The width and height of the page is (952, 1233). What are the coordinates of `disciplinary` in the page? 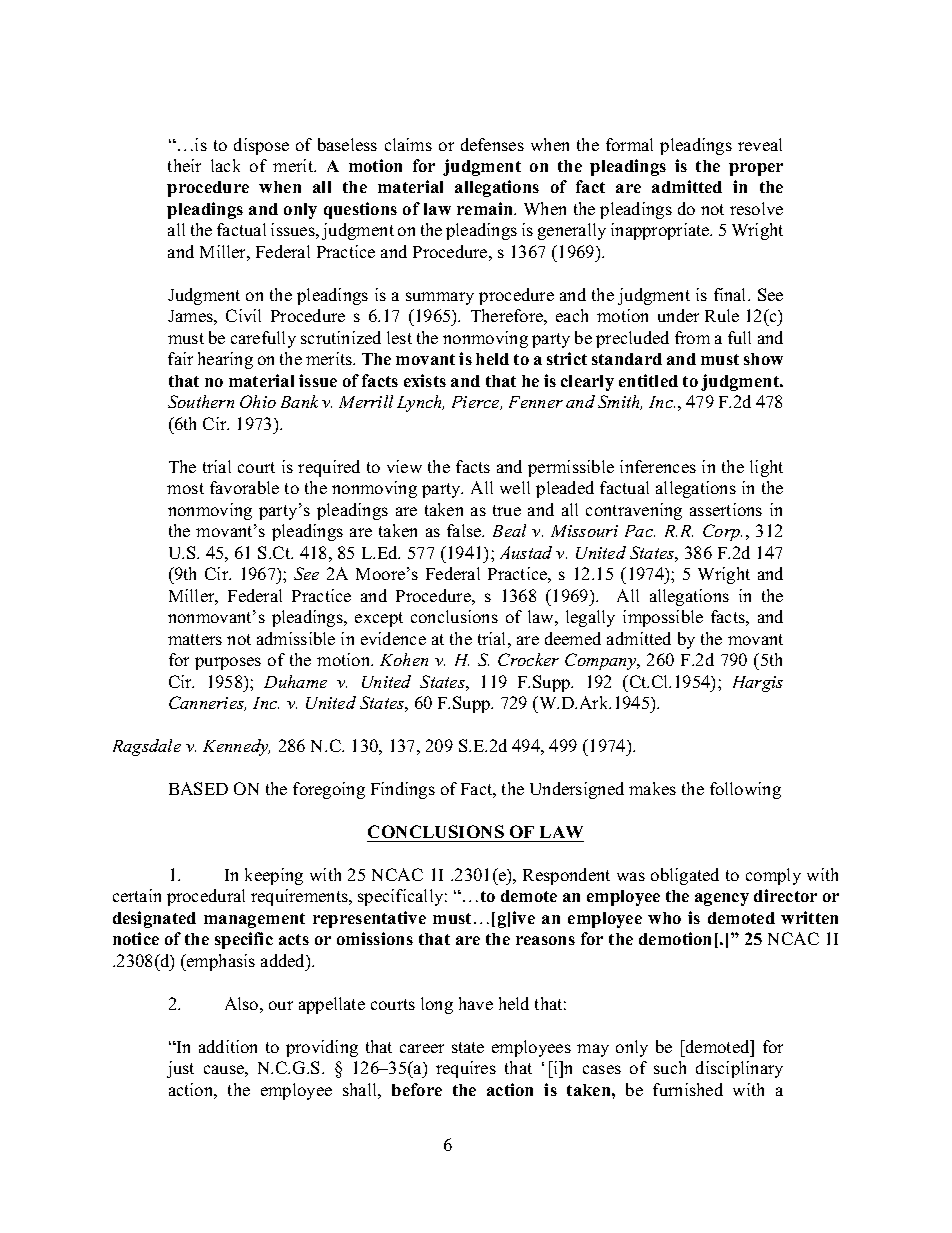 It's located at (739, 1069).
